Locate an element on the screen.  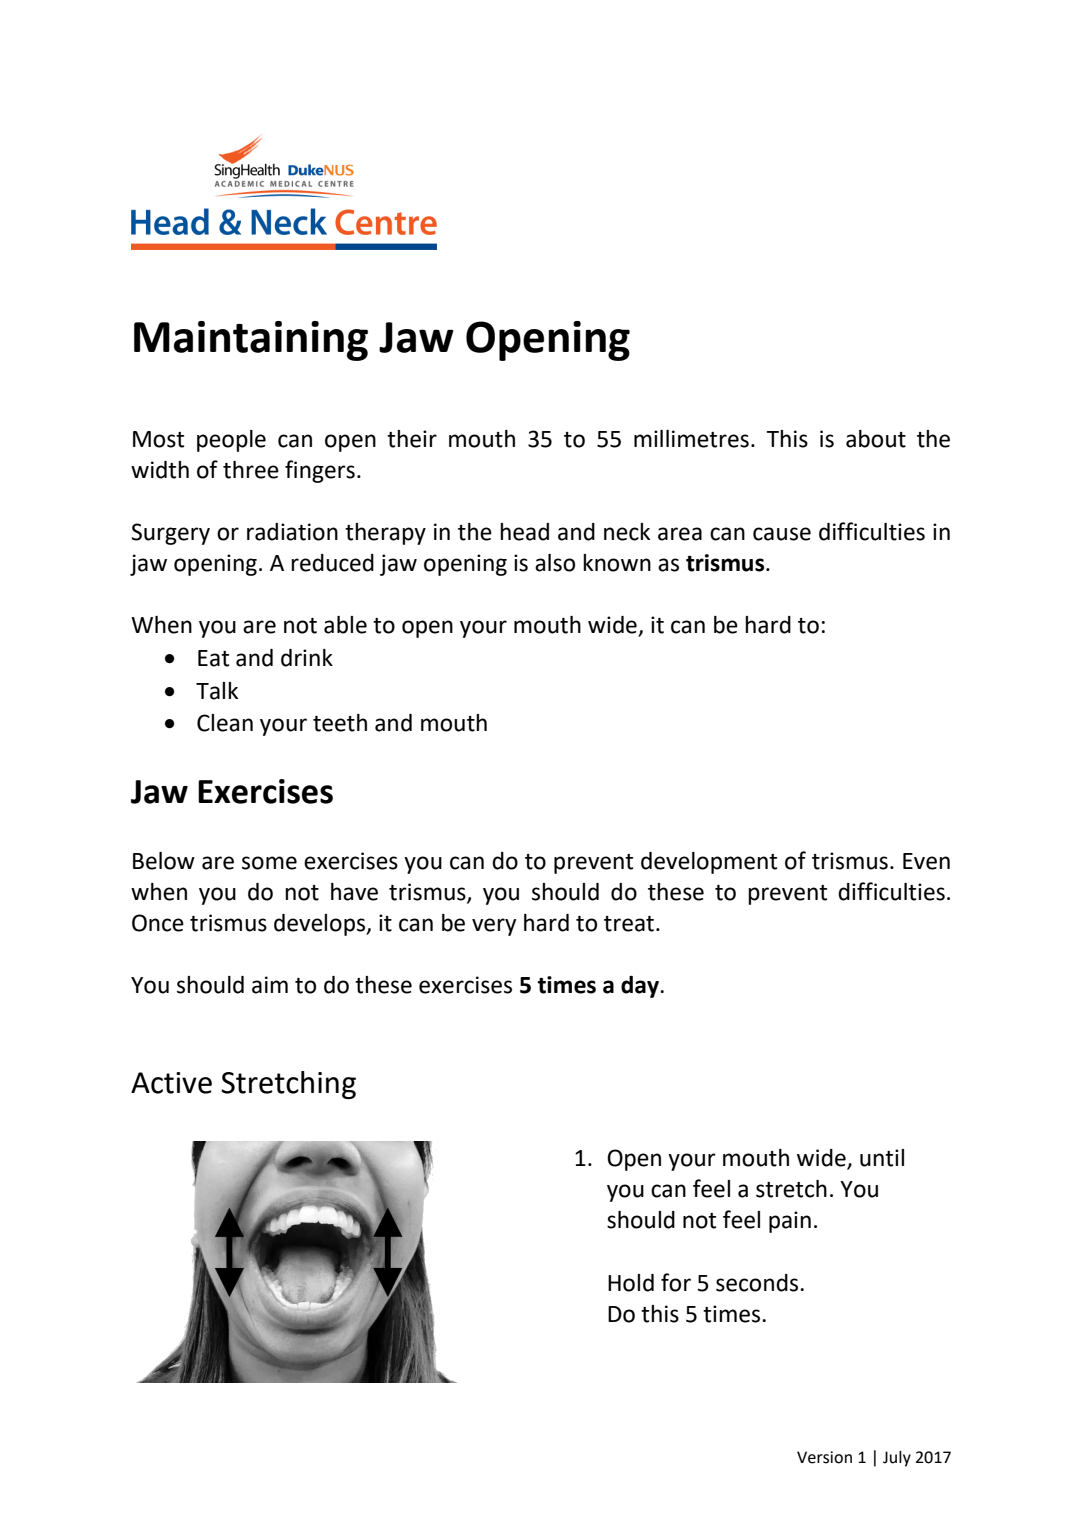
development is located at coordinates (709, 863).
